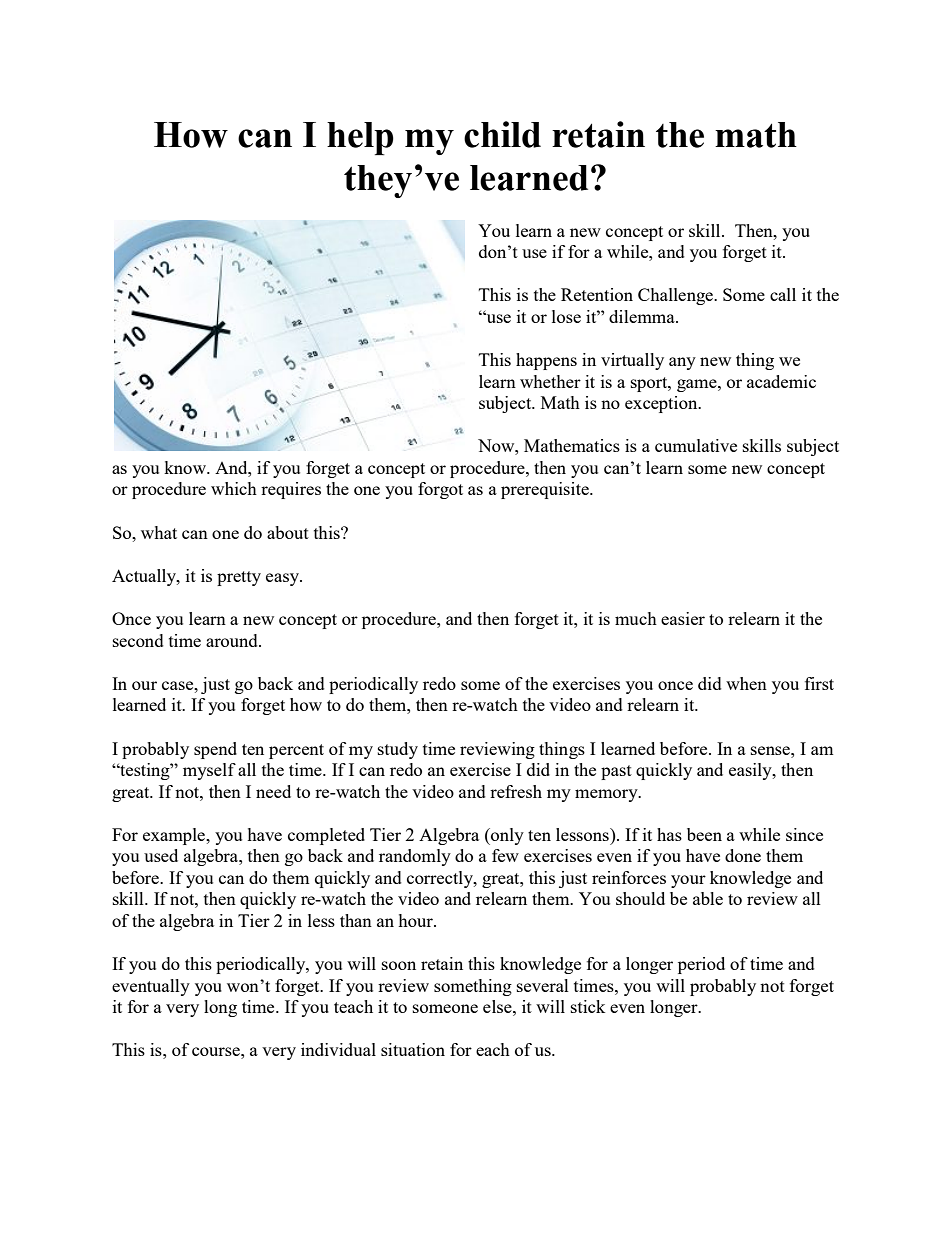 The image size is (952, 1233). I want to click on help, so click(360, 138).
